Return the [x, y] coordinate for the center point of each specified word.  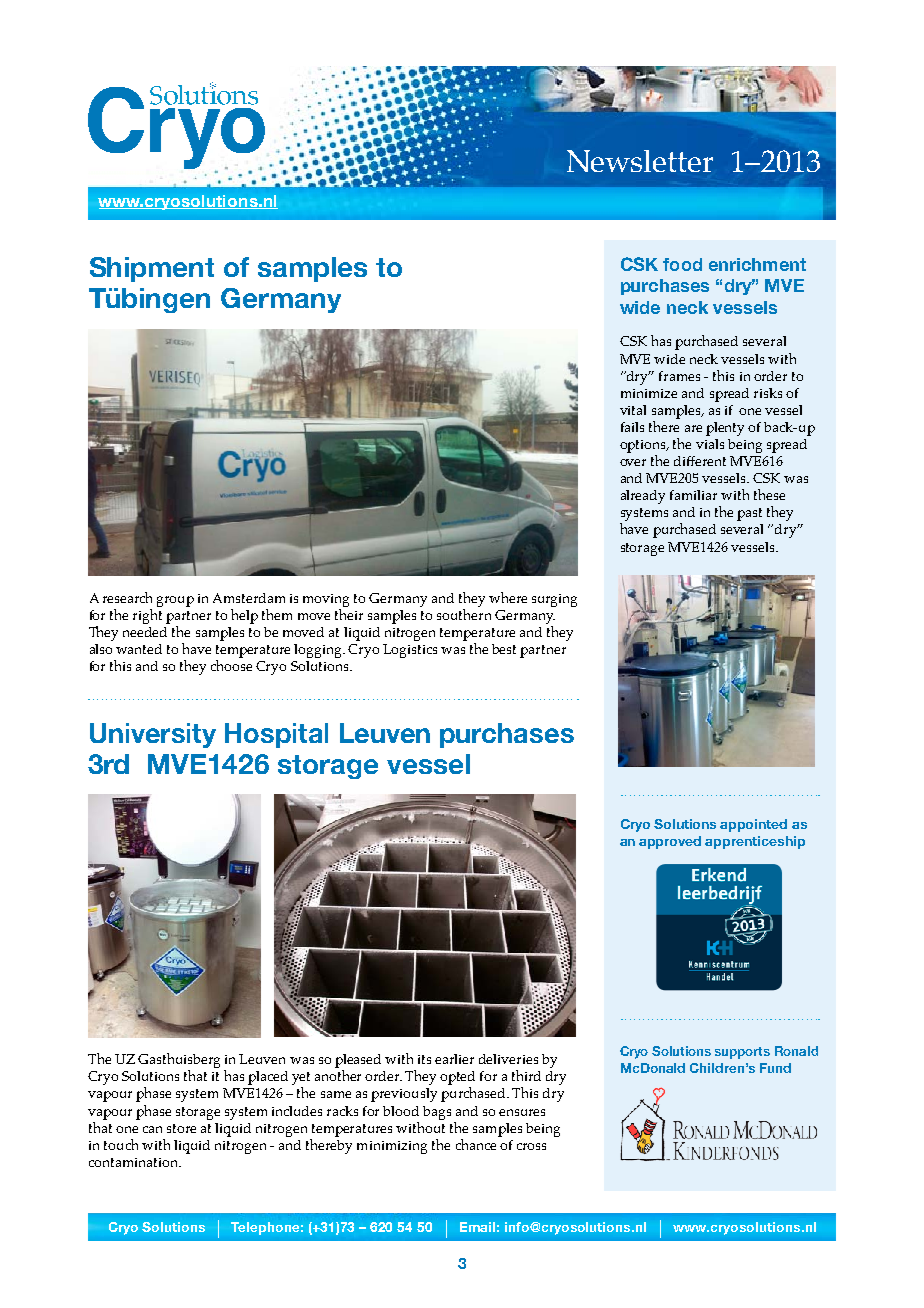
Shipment [152, 269]
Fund [775, 1068]
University [153, 735]
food [682, 264]
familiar [693, 495]
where [508, 597]
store [181, 1128]
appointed [753, 825]
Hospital [276, 735]
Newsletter [640, 161]
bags [437, 1113]
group [175, 601]
